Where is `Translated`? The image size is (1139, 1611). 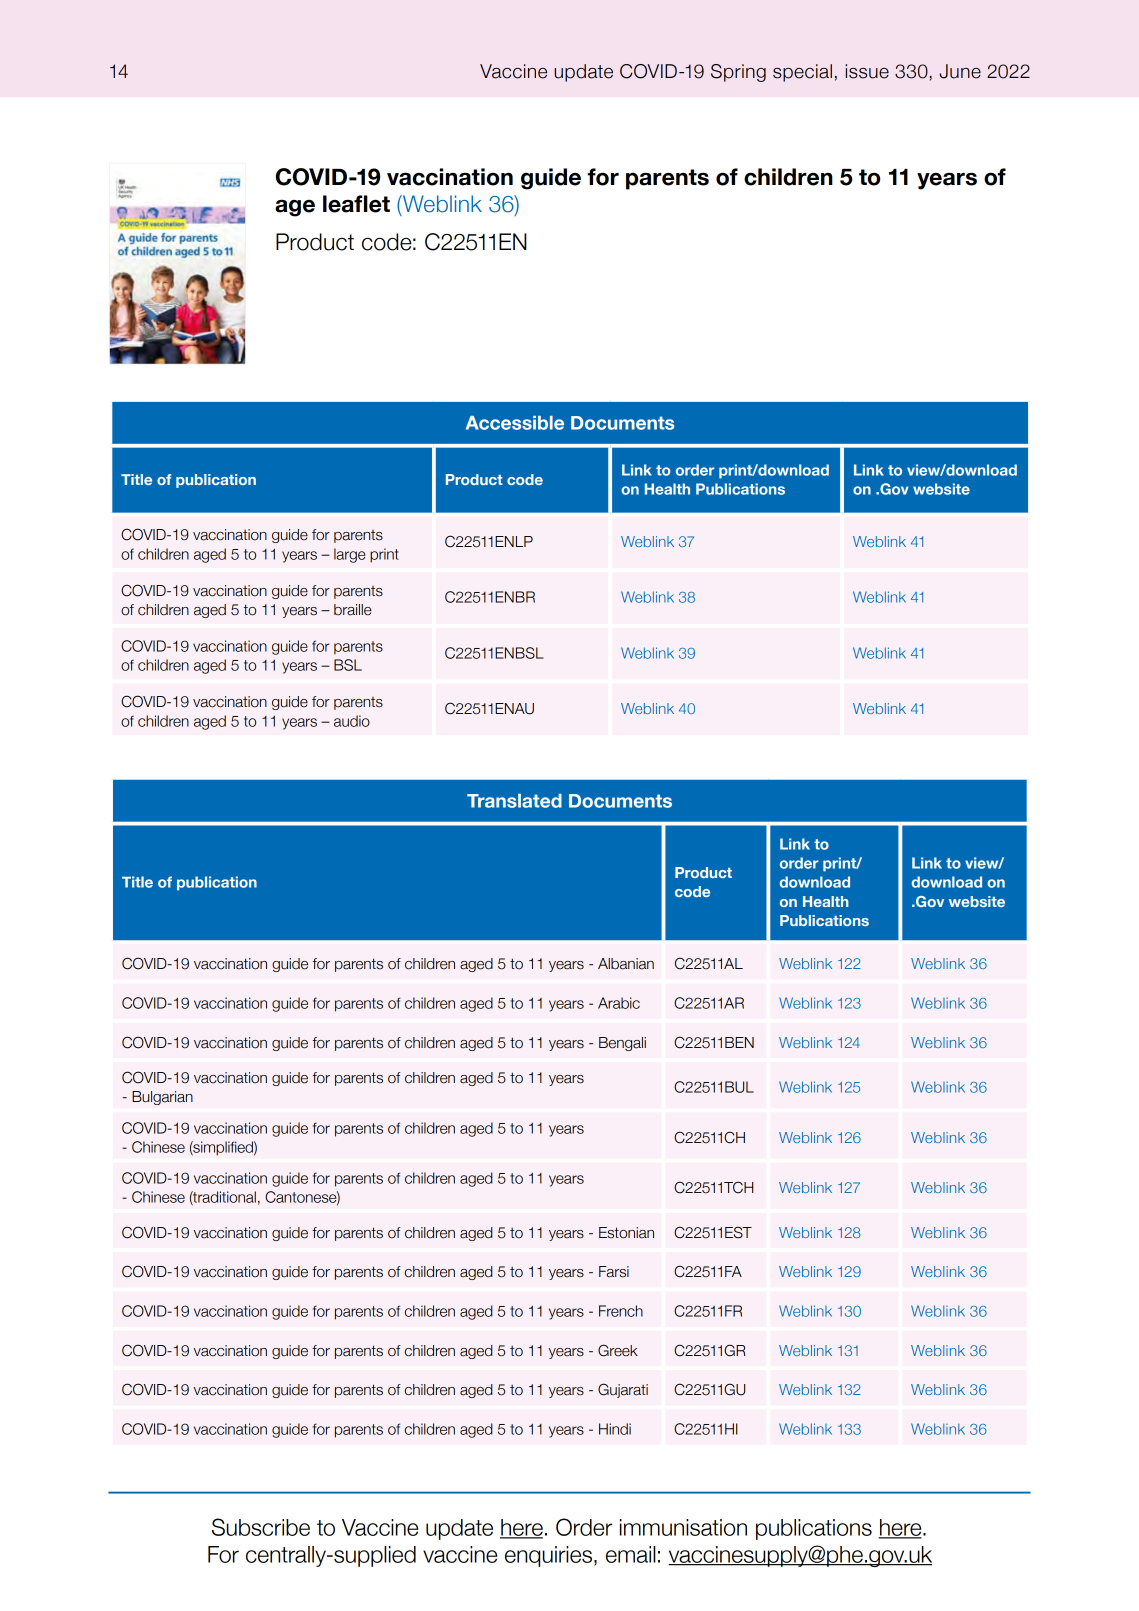
Translated is located at coordinates (514, 801).
